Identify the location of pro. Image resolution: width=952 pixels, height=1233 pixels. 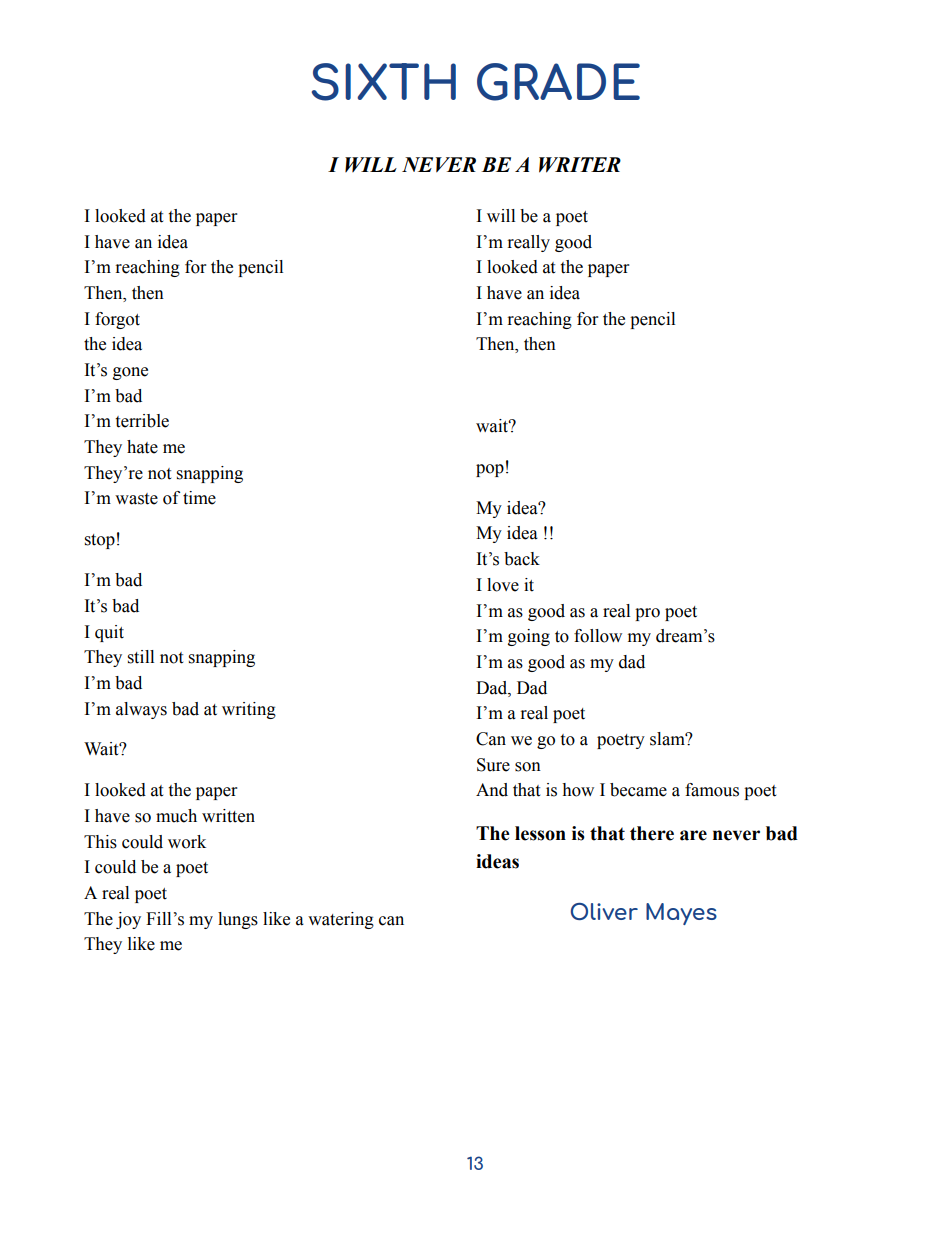
(647, 614).
